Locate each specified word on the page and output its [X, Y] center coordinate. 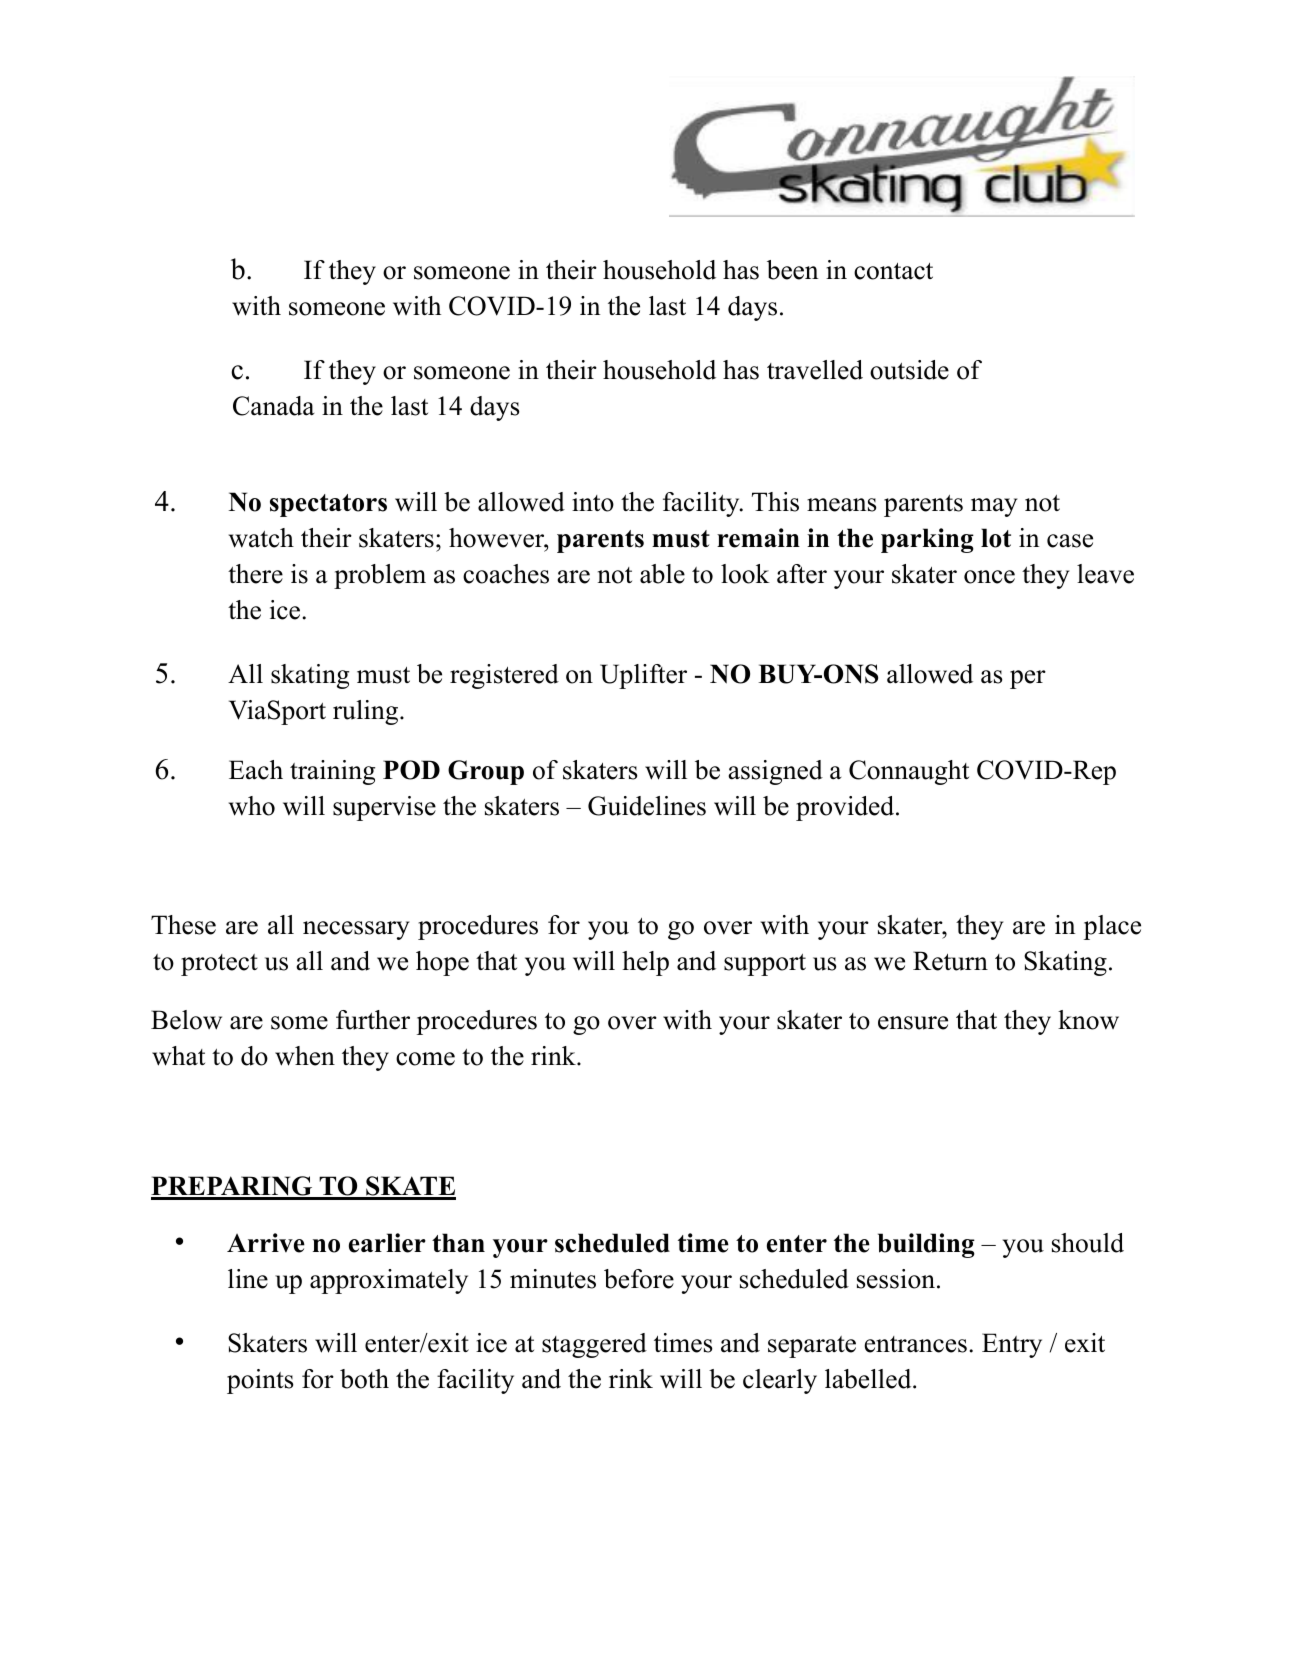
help [645, 963]
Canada [274, 406]
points [260, 1381]
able [662, 574]
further [373, 1020]
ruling [367, 712]
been [793, 270]
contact [893, 271]
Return [950, 961]
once [989, 577]
